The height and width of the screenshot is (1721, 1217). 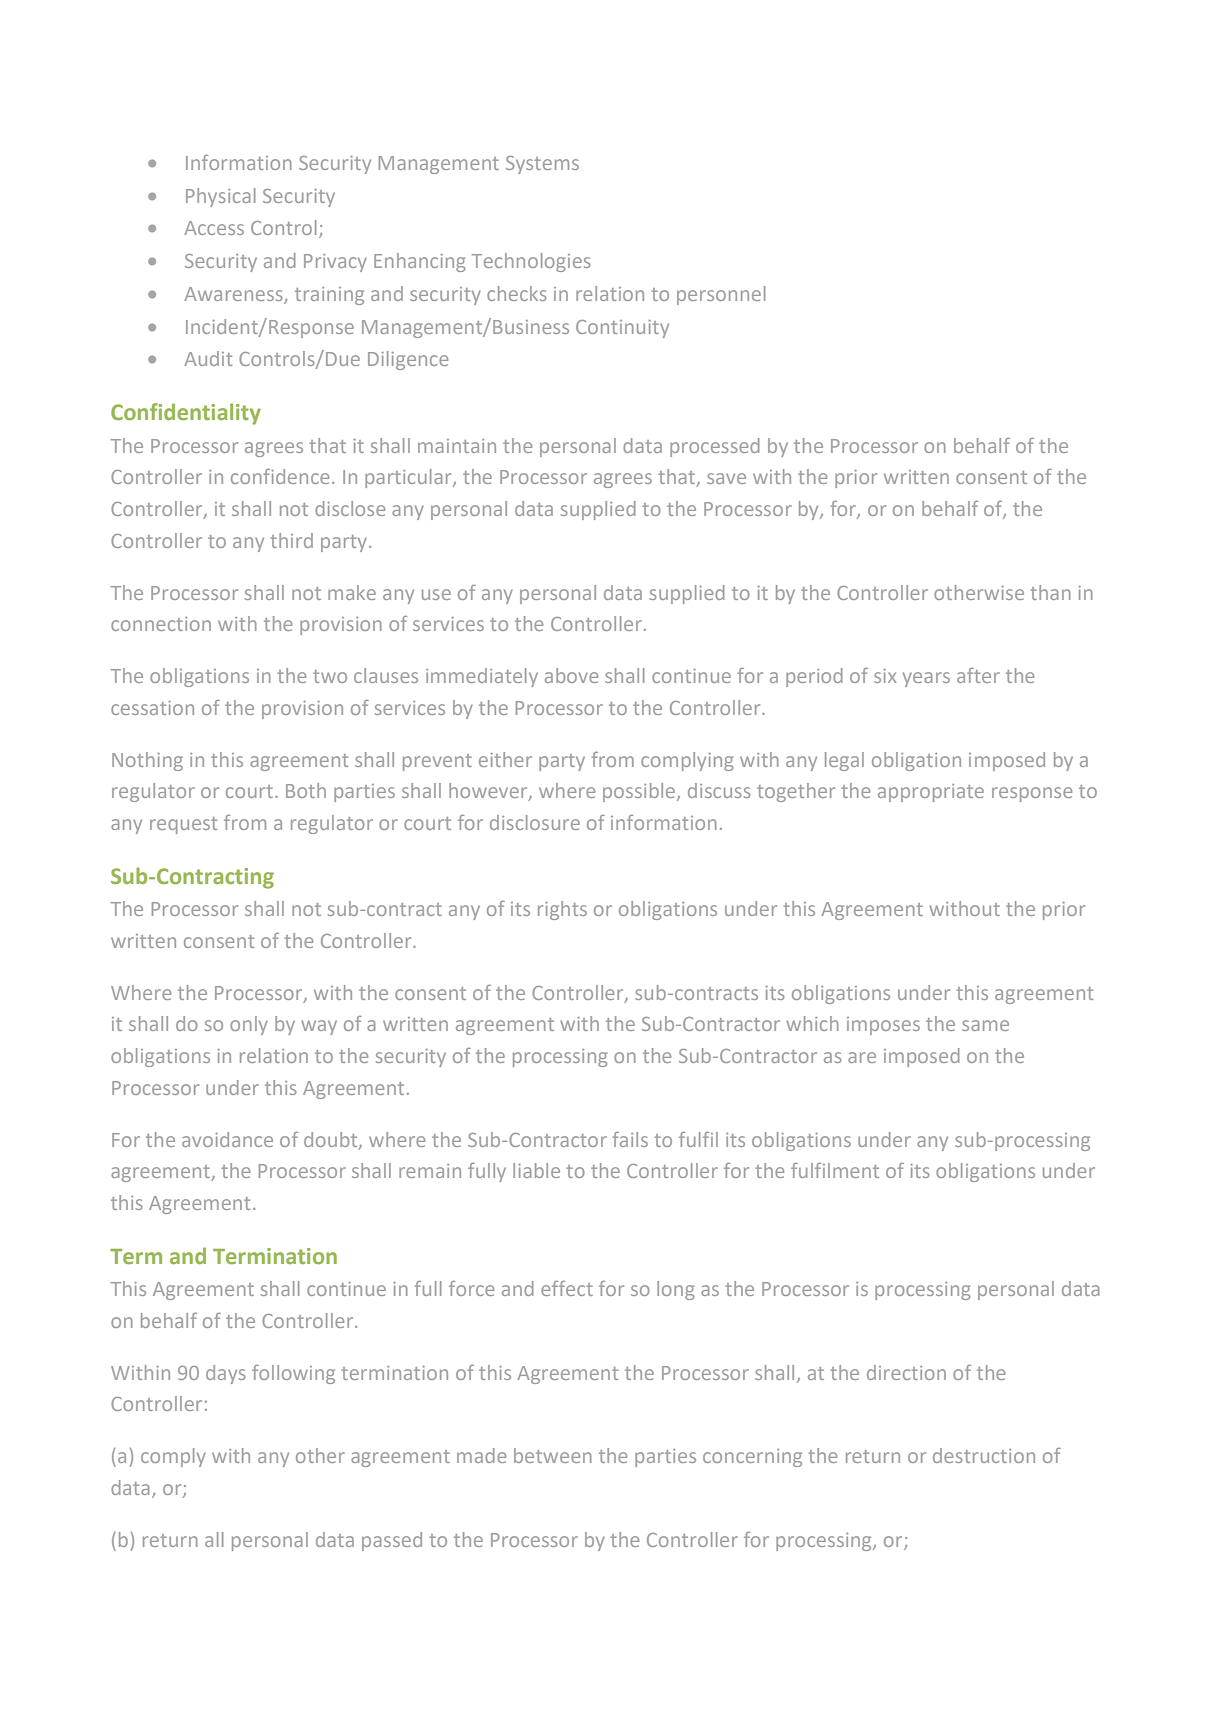 What do you see at coordinates (1050, 592) in the screenshot?
I see `than` at bounding box center [1050, 592].
